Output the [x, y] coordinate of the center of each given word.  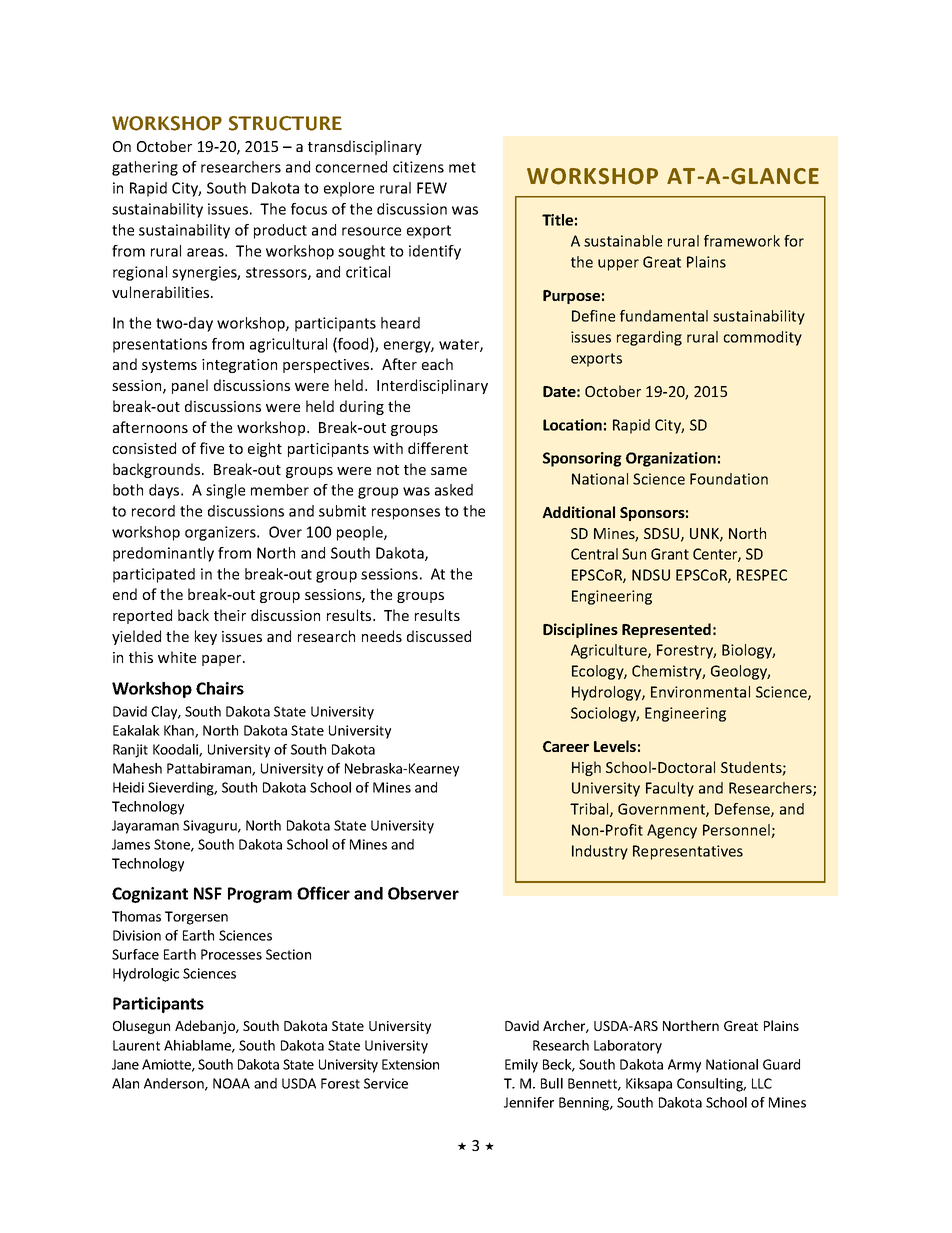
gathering [145, 168]
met [462, 167]
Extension [410, 1064]
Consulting [711, 1085]
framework [742, 241]
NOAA [231, 1083]
